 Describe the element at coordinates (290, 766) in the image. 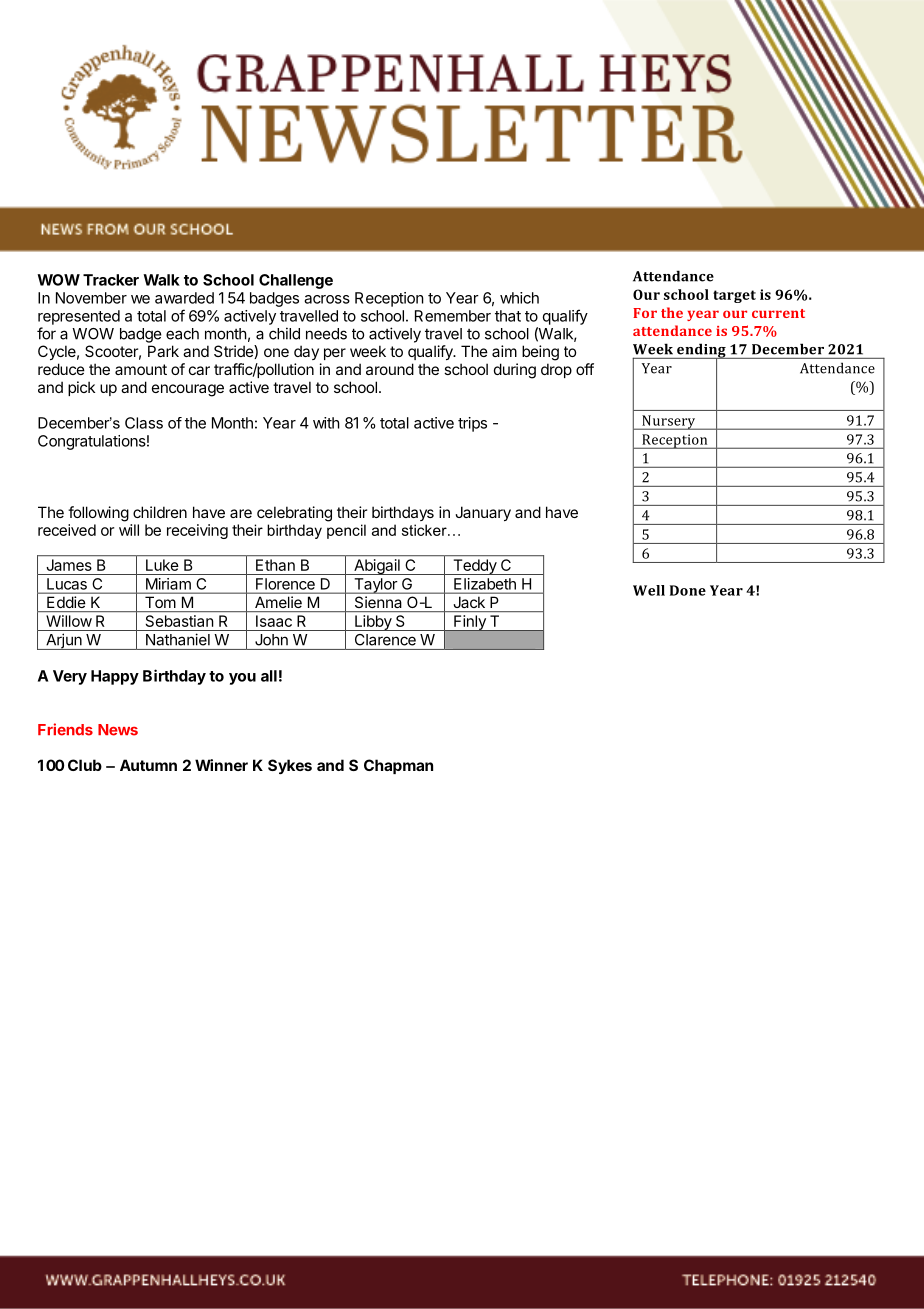

I see `Sykes` at that location.
